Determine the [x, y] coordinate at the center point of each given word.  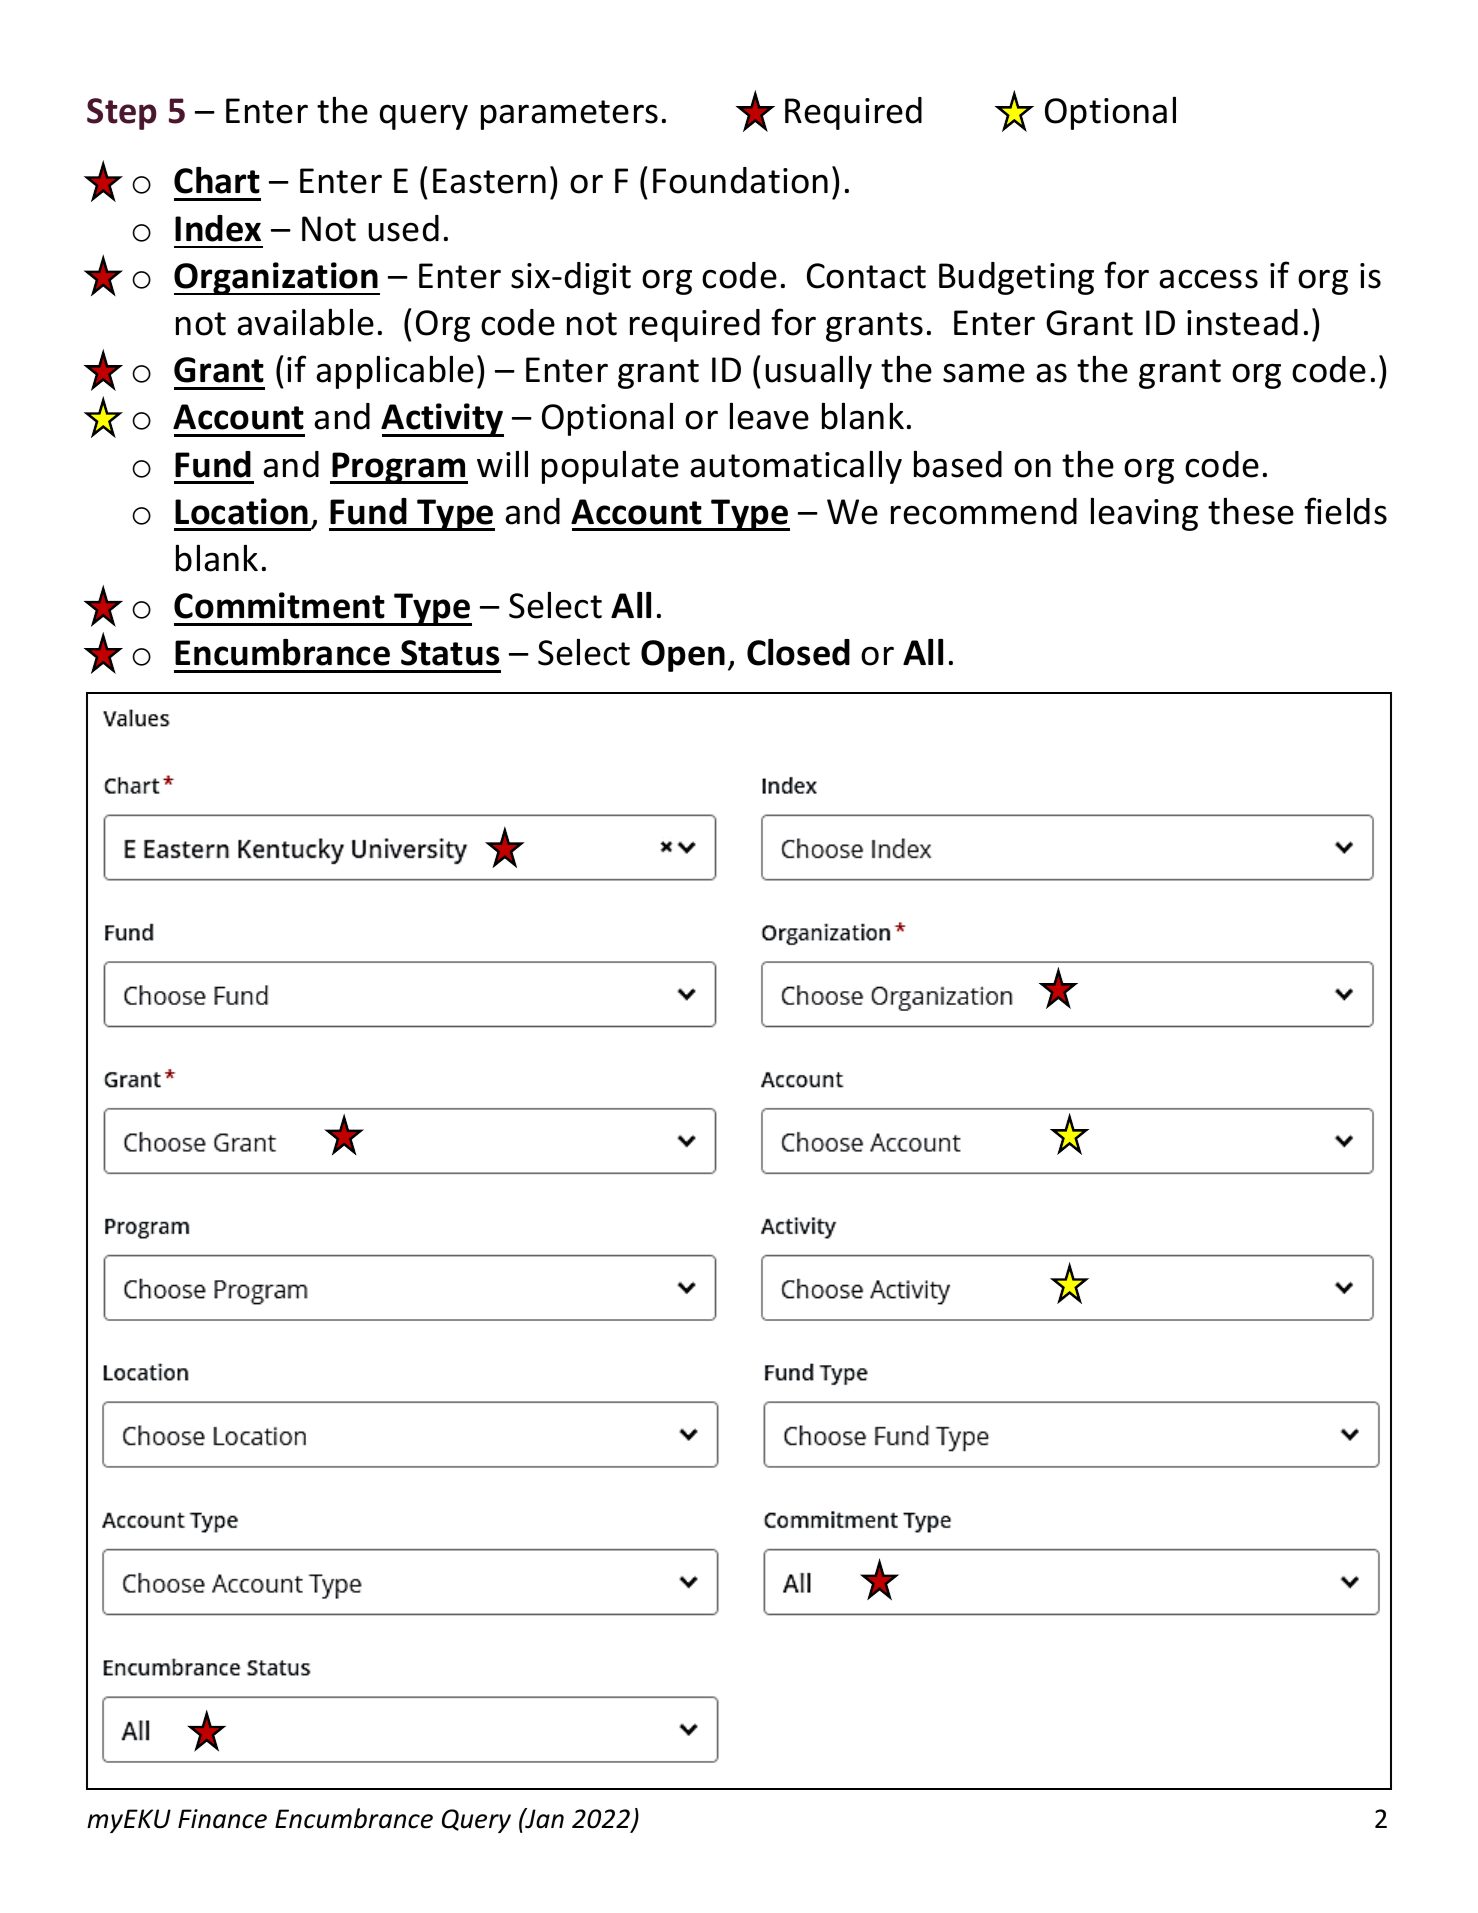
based [958, 464]
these [1251, 511]
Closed [798, 652]
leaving [1144, 514]
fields [1345, 511]
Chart [217, 180]
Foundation [740, 180]
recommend [984, 511]
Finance [222, 1819]
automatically [796, 467]
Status [450, 653]
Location [241, 511]
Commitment [279, 605]
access [1208, 279]
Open [683, 656]
